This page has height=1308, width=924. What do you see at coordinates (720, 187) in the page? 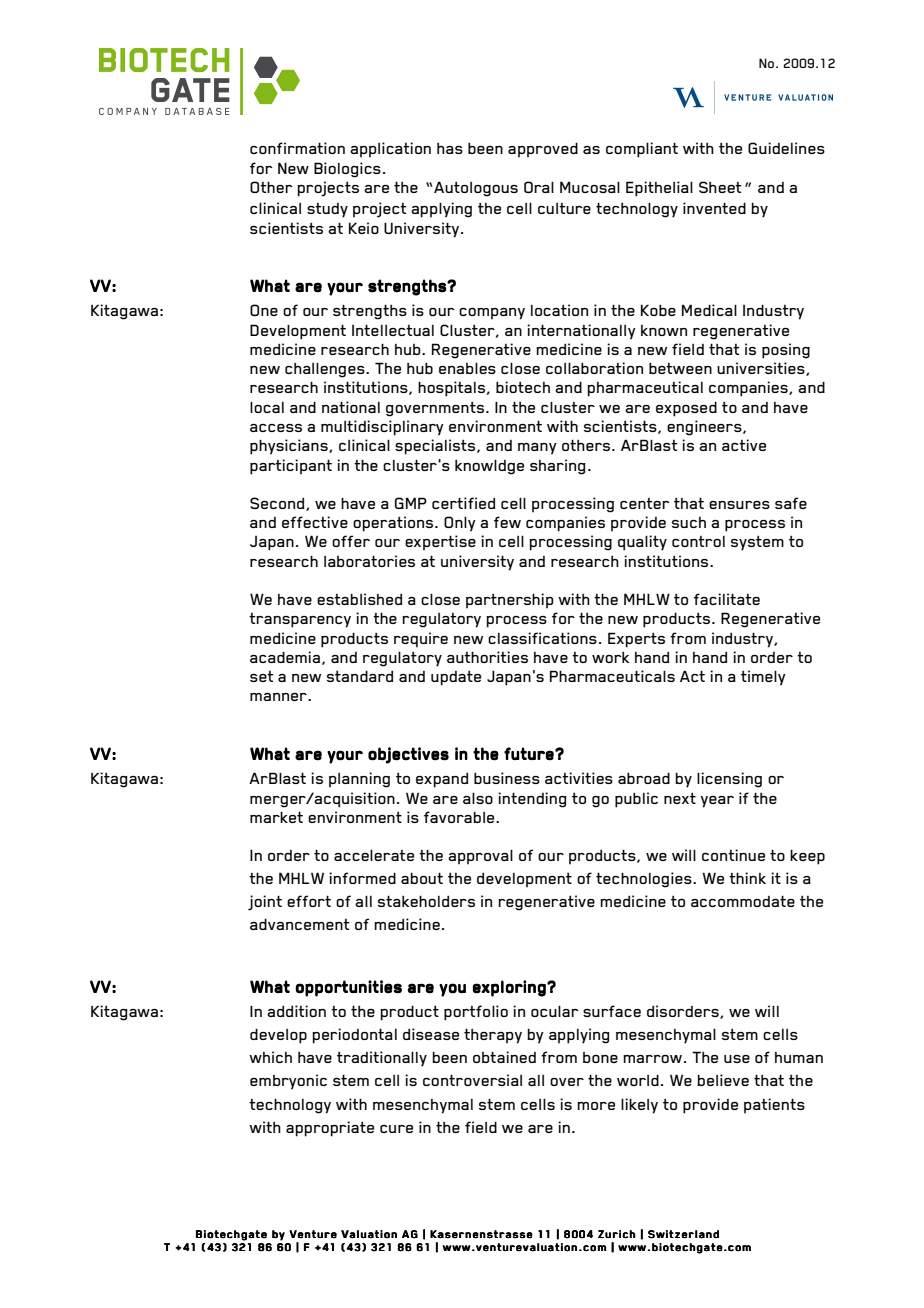
I see `Sheet` at bounding box center [720, 187].
